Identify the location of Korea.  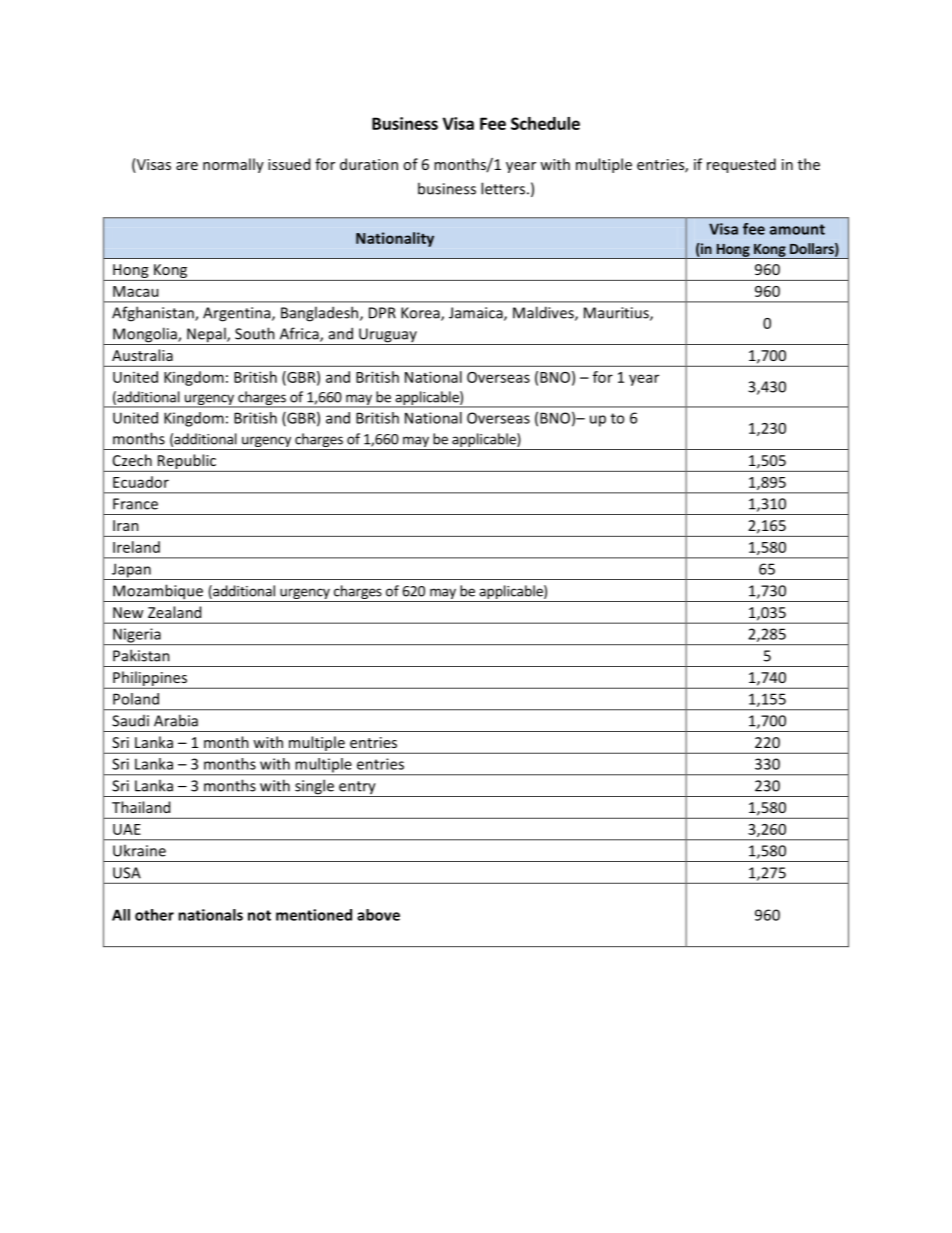
(421, 314).
